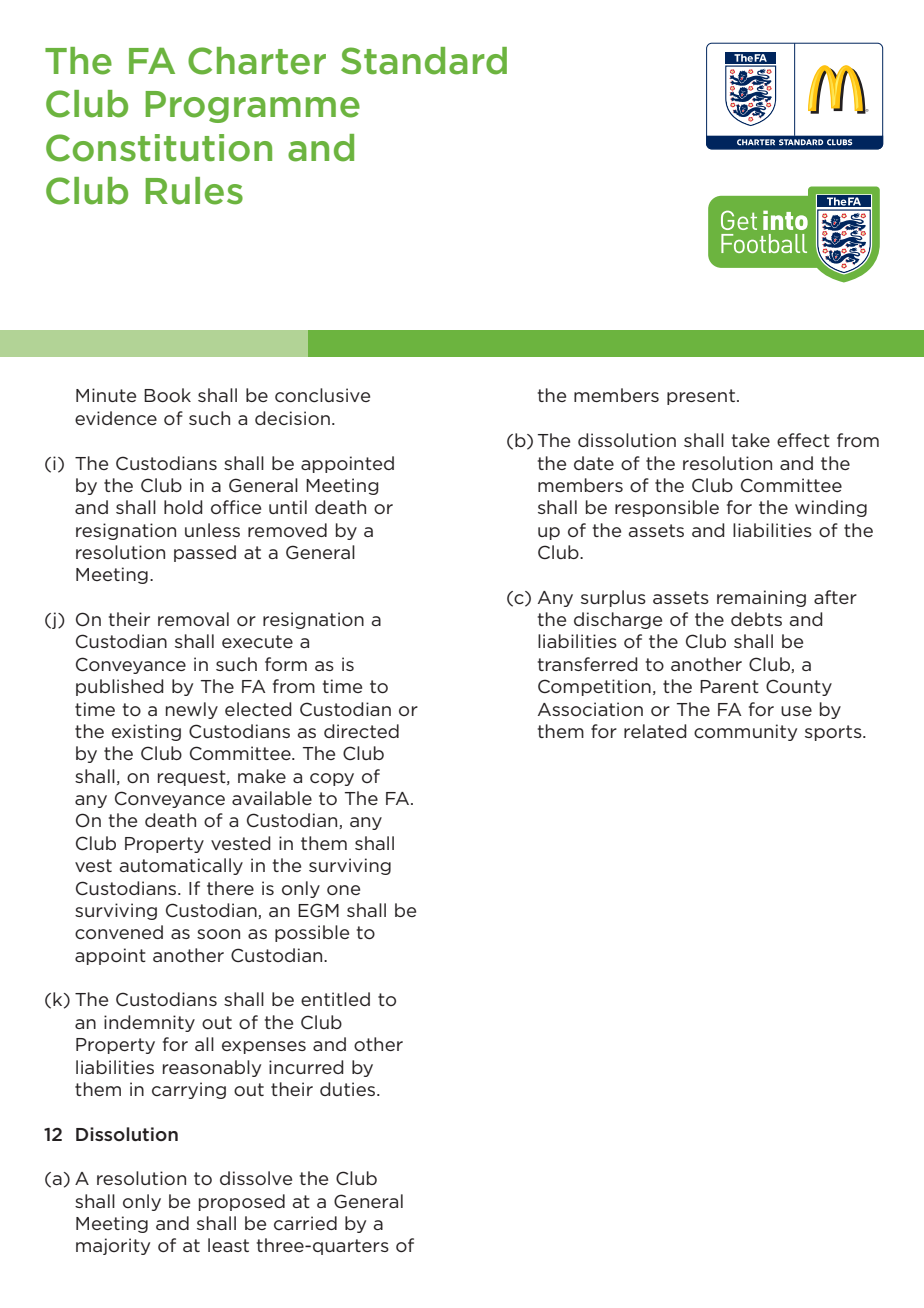 This document has width=924, height=1308. Describe the element at coordinates (701, 397) in the document. I see `present` at that location.
